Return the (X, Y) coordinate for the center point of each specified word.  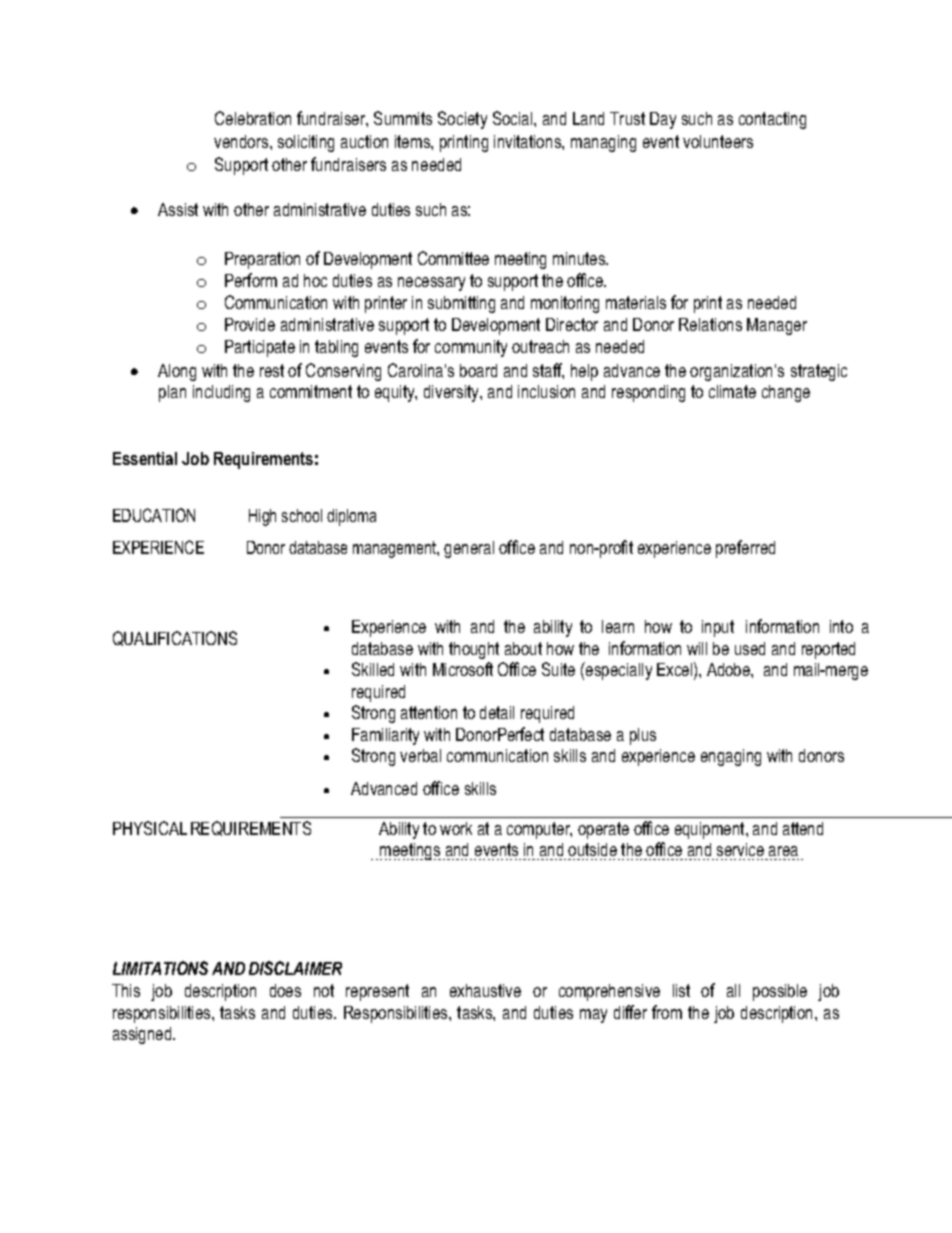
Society (462, 120)
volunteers (718, 141)
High (262, 517)
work (456, 828)
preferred (745, 549)
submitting (461, 304)
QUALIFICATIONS (175, 638)
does (285, 990)
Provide (250, 324)
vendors (242, 141)
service (740, 849)
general (469, 549)
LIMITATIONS (160, 968)
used (750, 648)
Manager (777, 326)
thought (474, 650)
